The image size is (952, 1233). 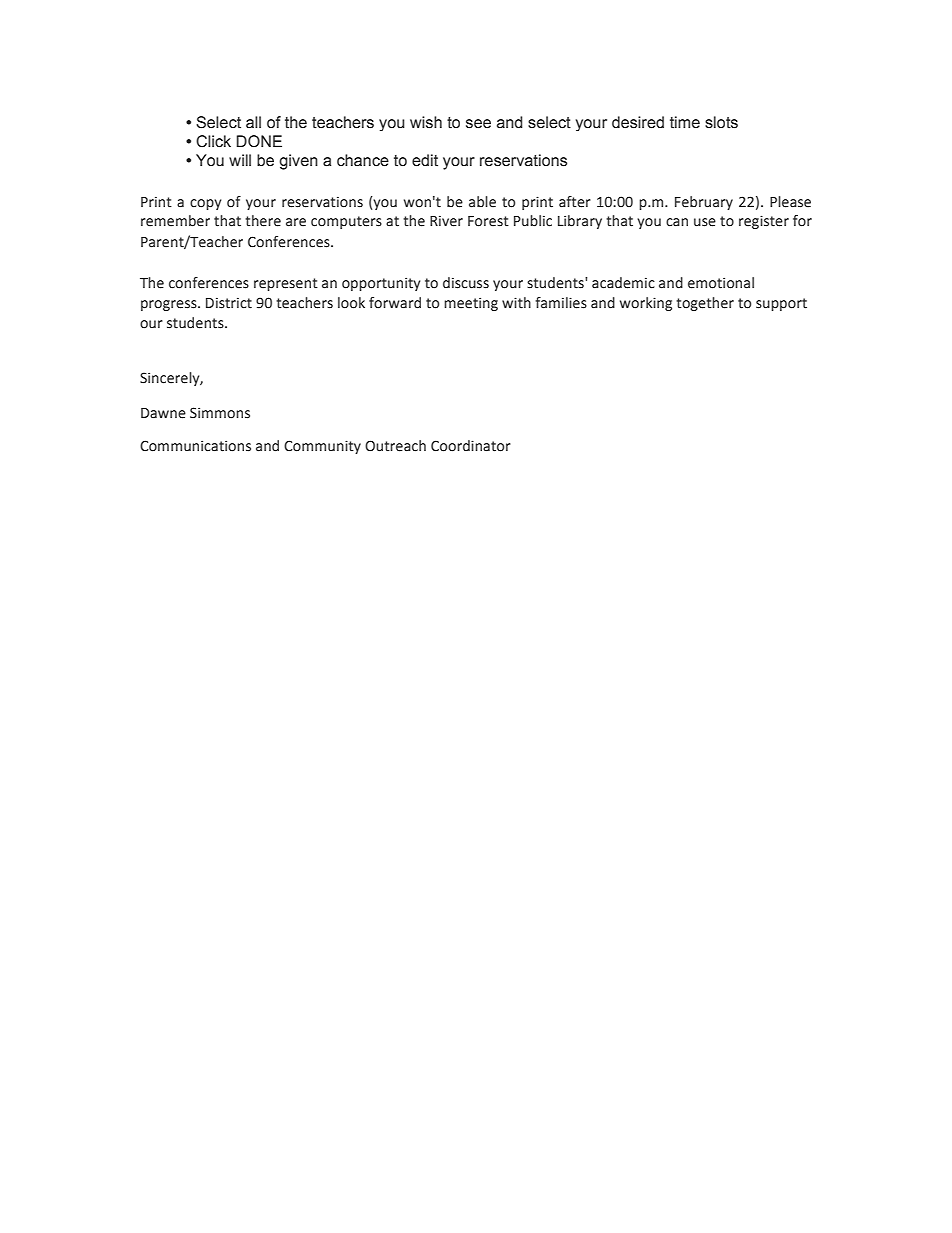 What do you see at coordinates (488, 221) in the image?
I see `Forest` at bounding box center [488, 221].
